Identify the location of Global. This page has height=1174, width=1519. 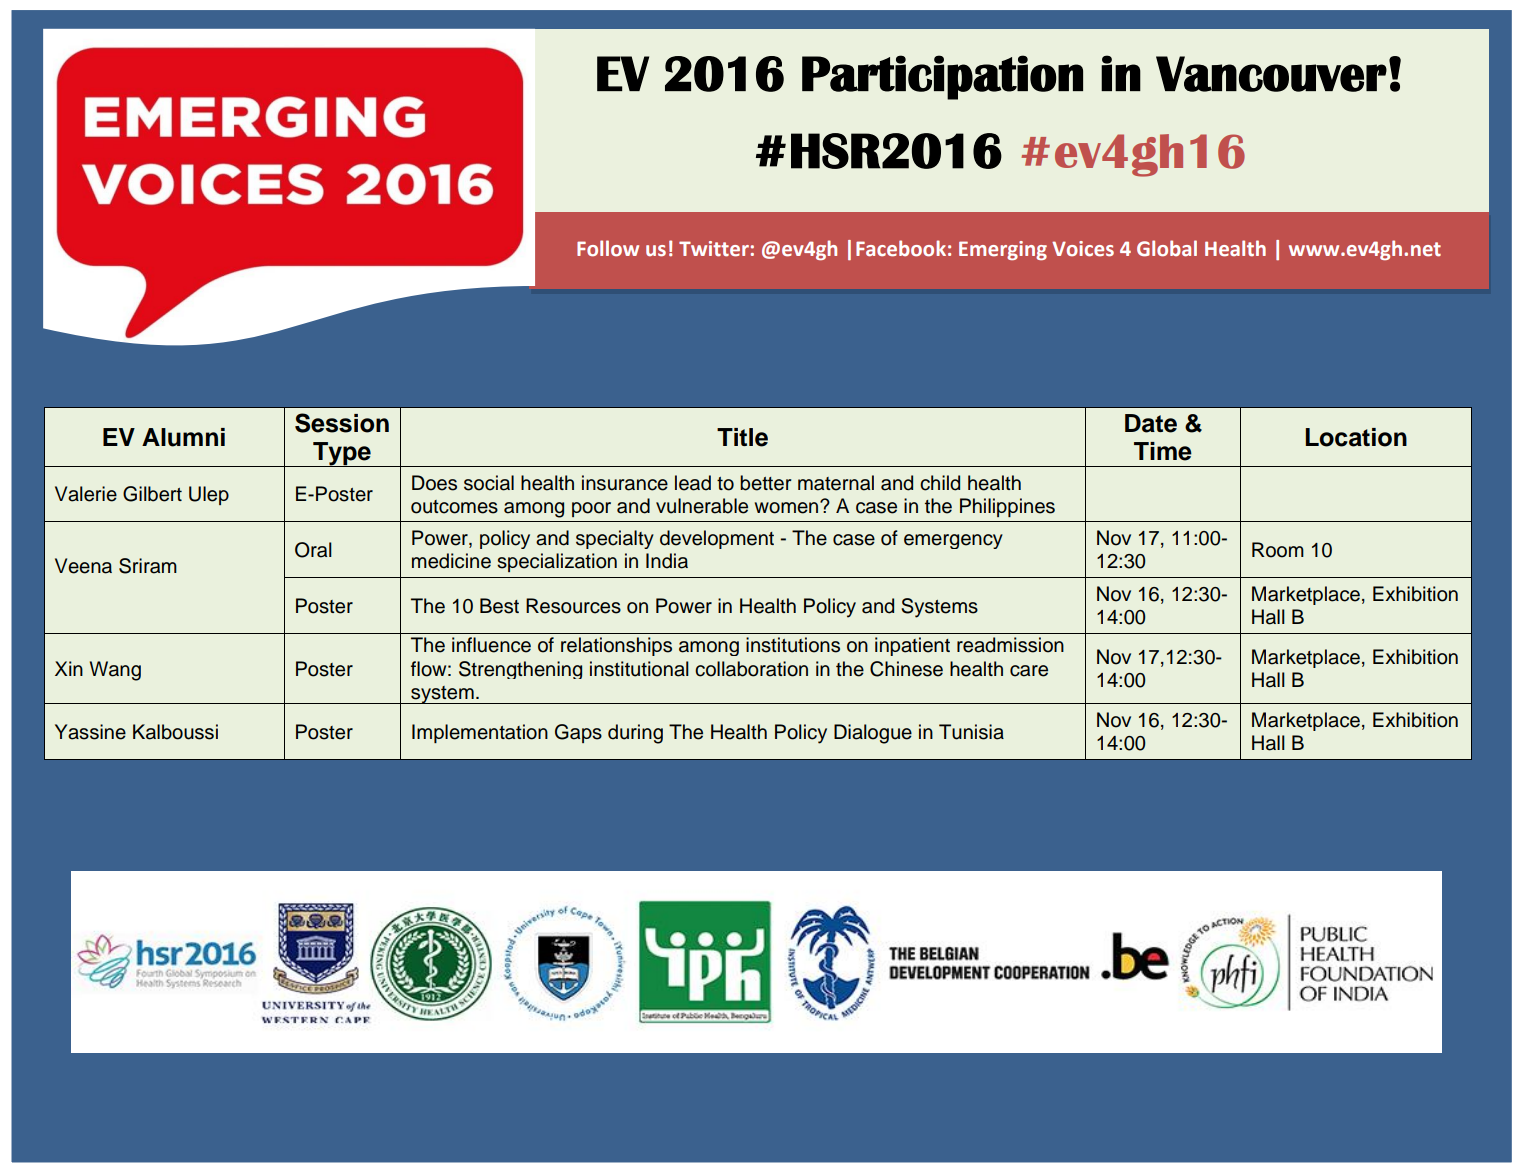
(1167, 248).
